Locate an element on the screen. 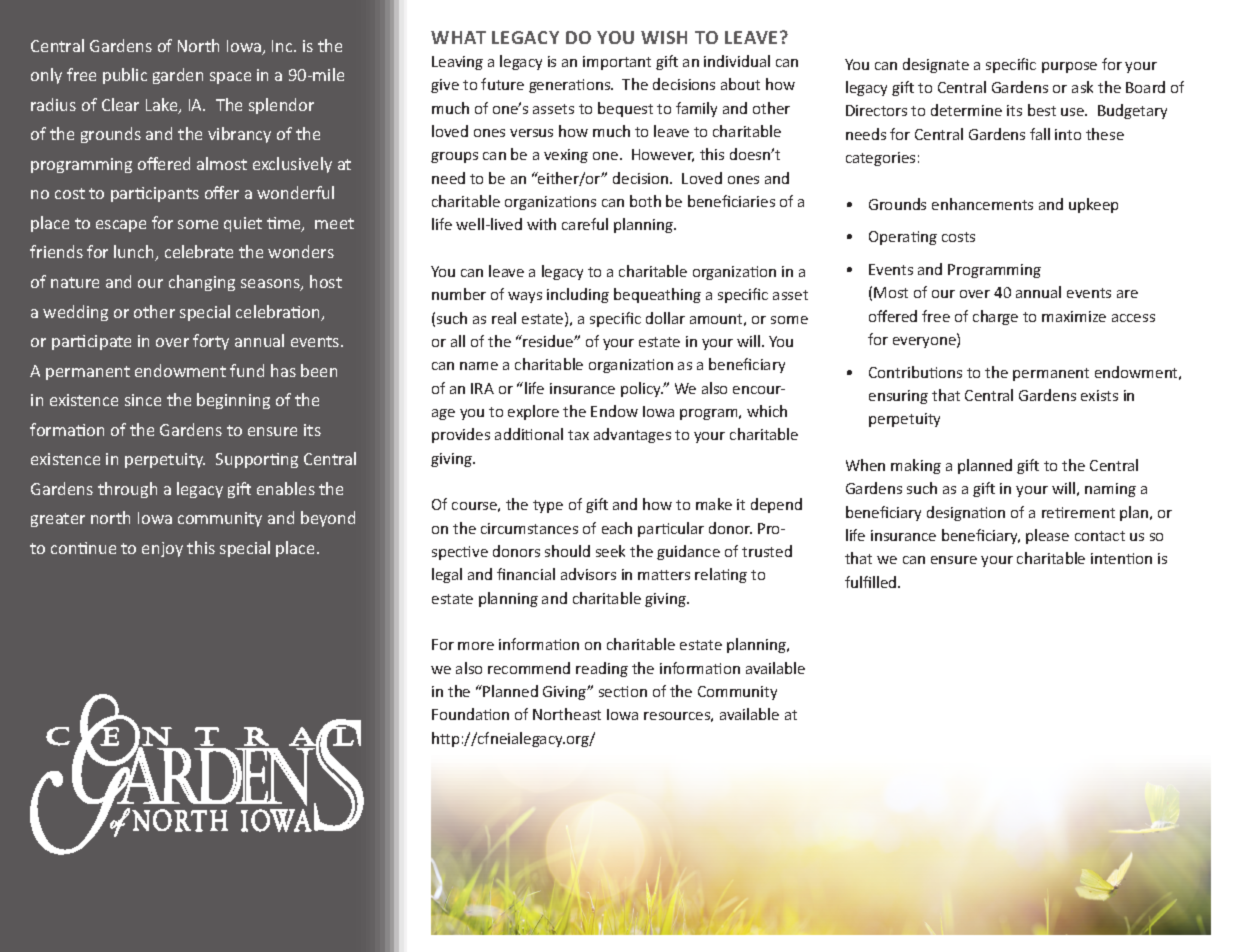 The height and width of the screenshot is (952, 1233). type is located at coordinates (548, 506).
